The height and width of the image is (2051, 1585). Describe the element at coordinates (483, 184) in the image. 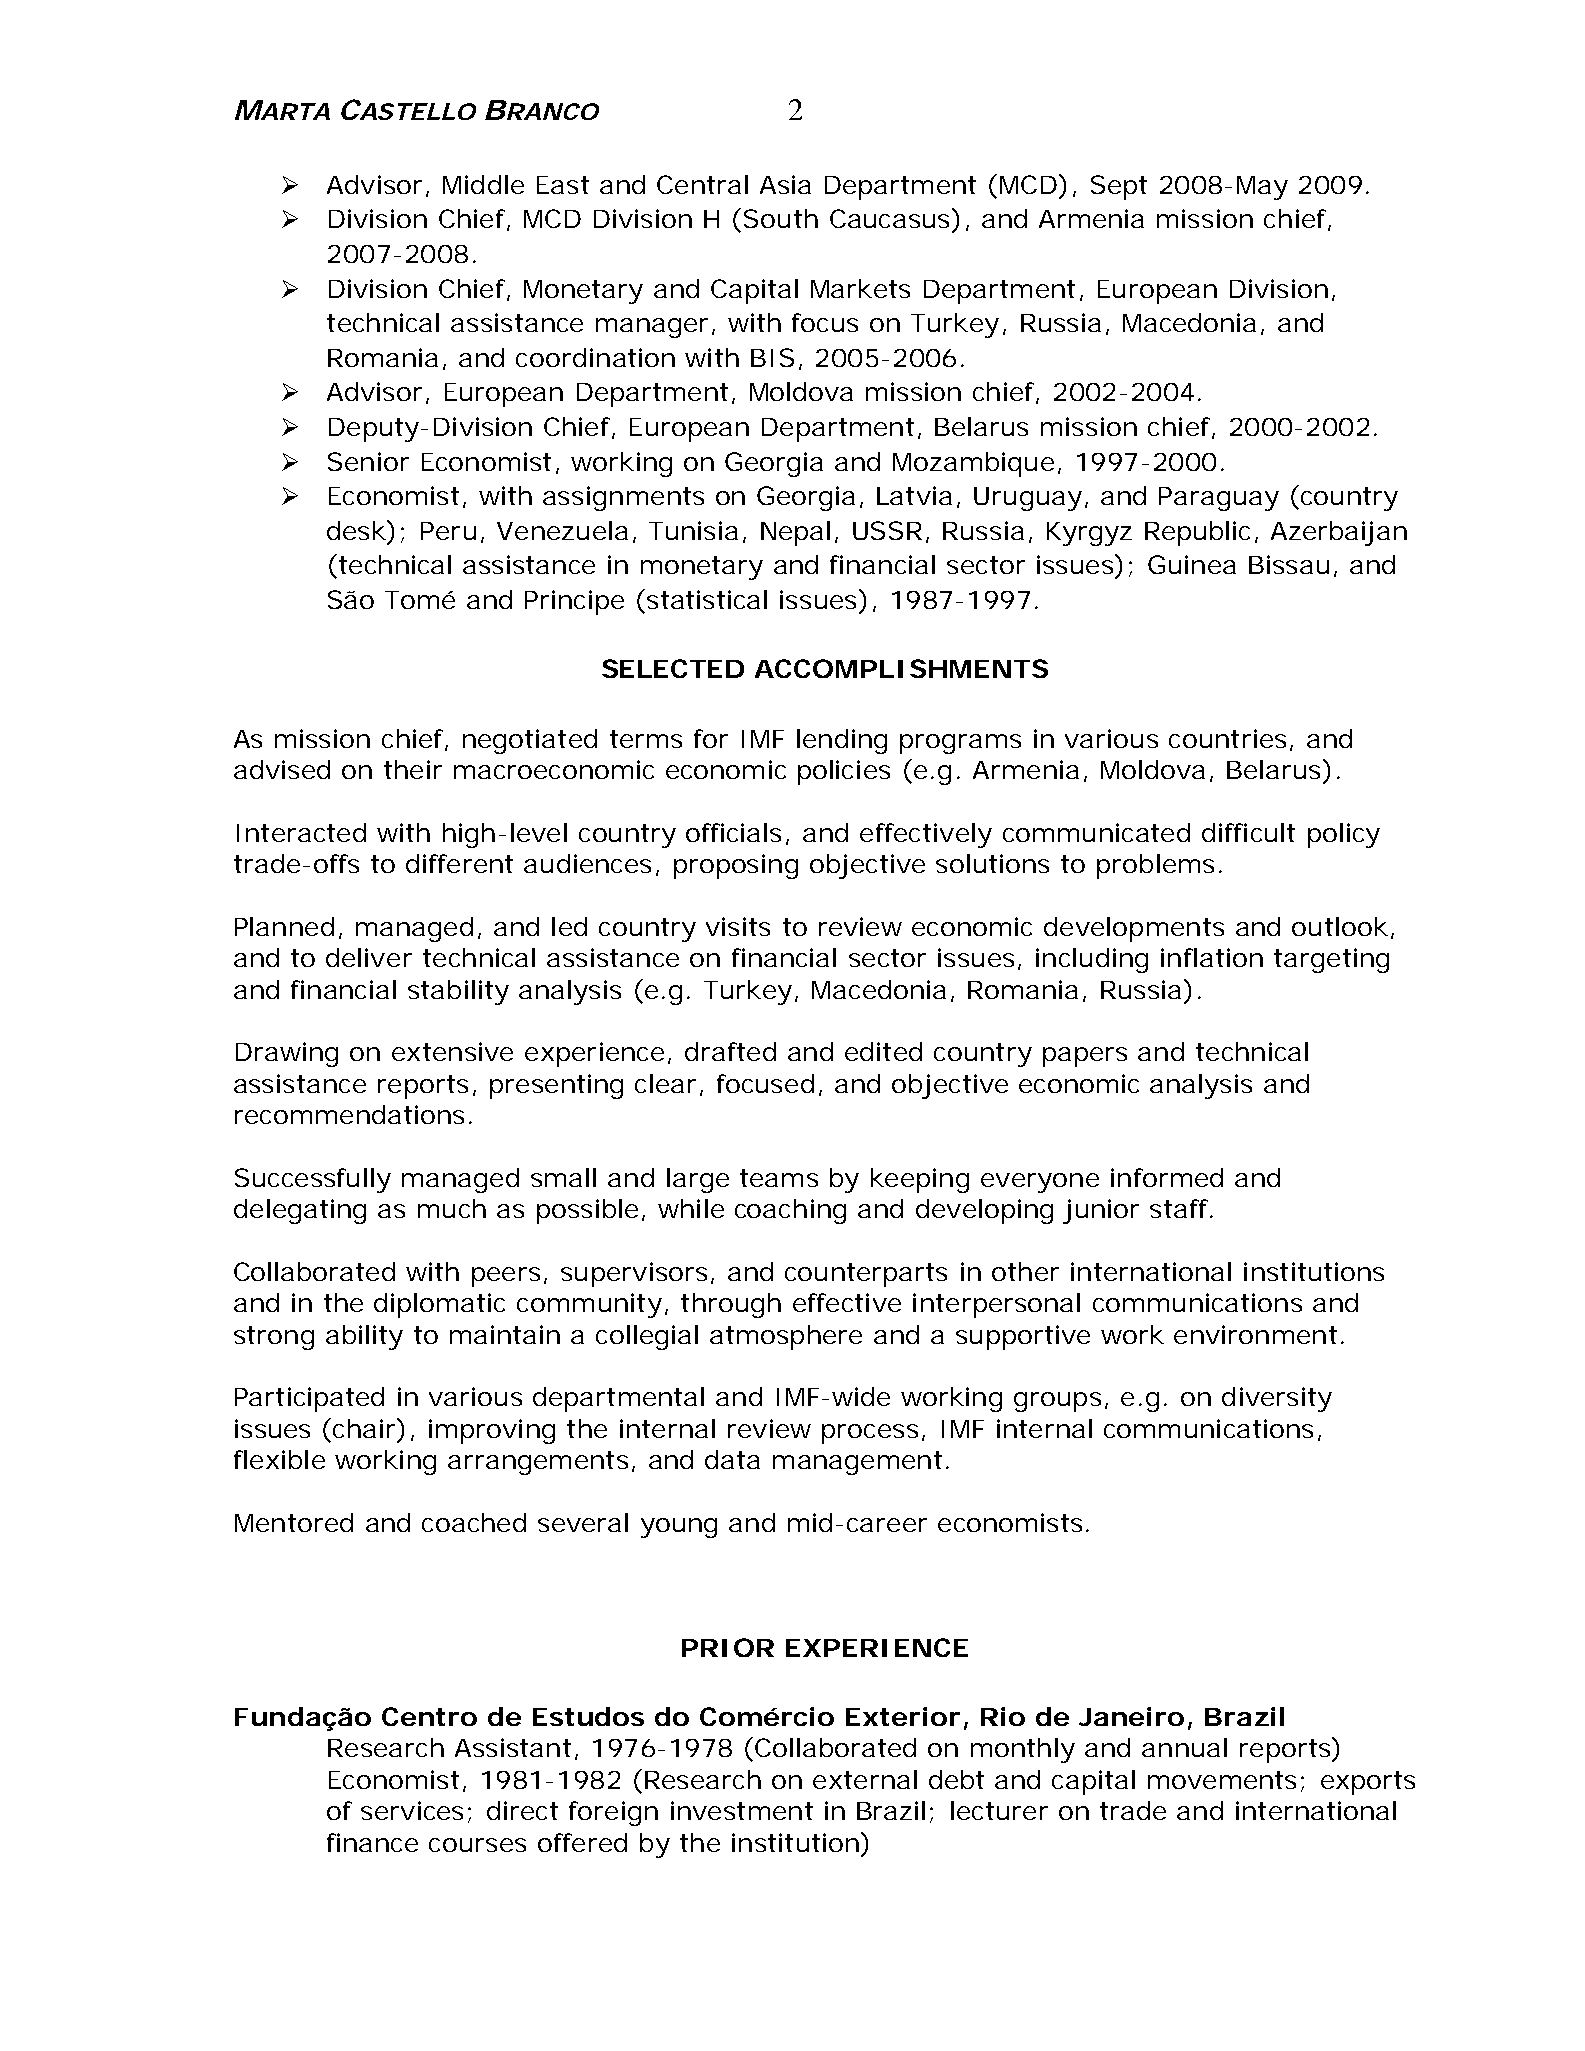

I see `Middle` at that location.
